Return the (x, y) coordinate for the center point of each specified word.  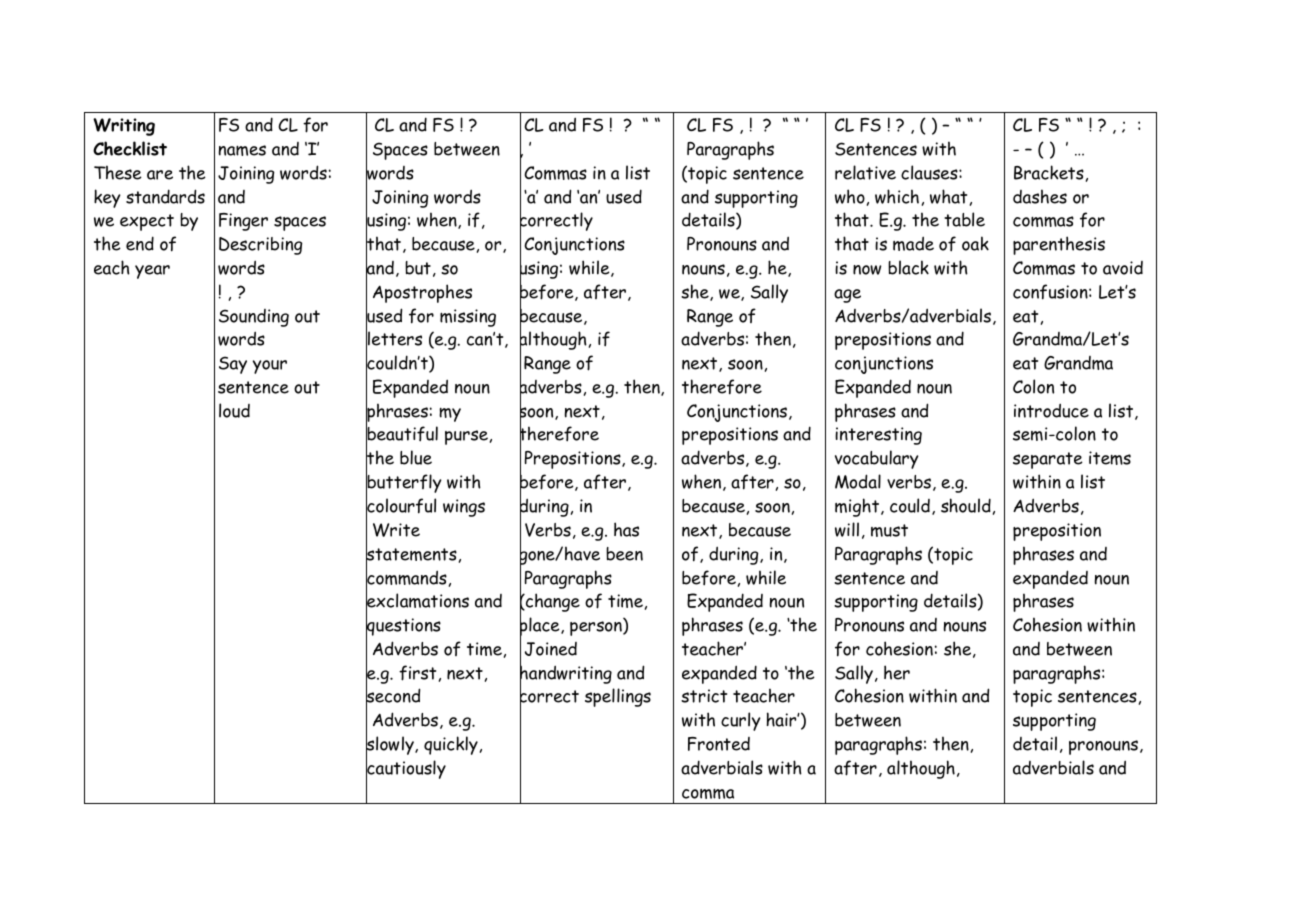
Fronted (719, 744)
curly (741, 721)
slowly (391, 746)
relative (865, 172)
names (242, 150)
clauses (930, 172)
